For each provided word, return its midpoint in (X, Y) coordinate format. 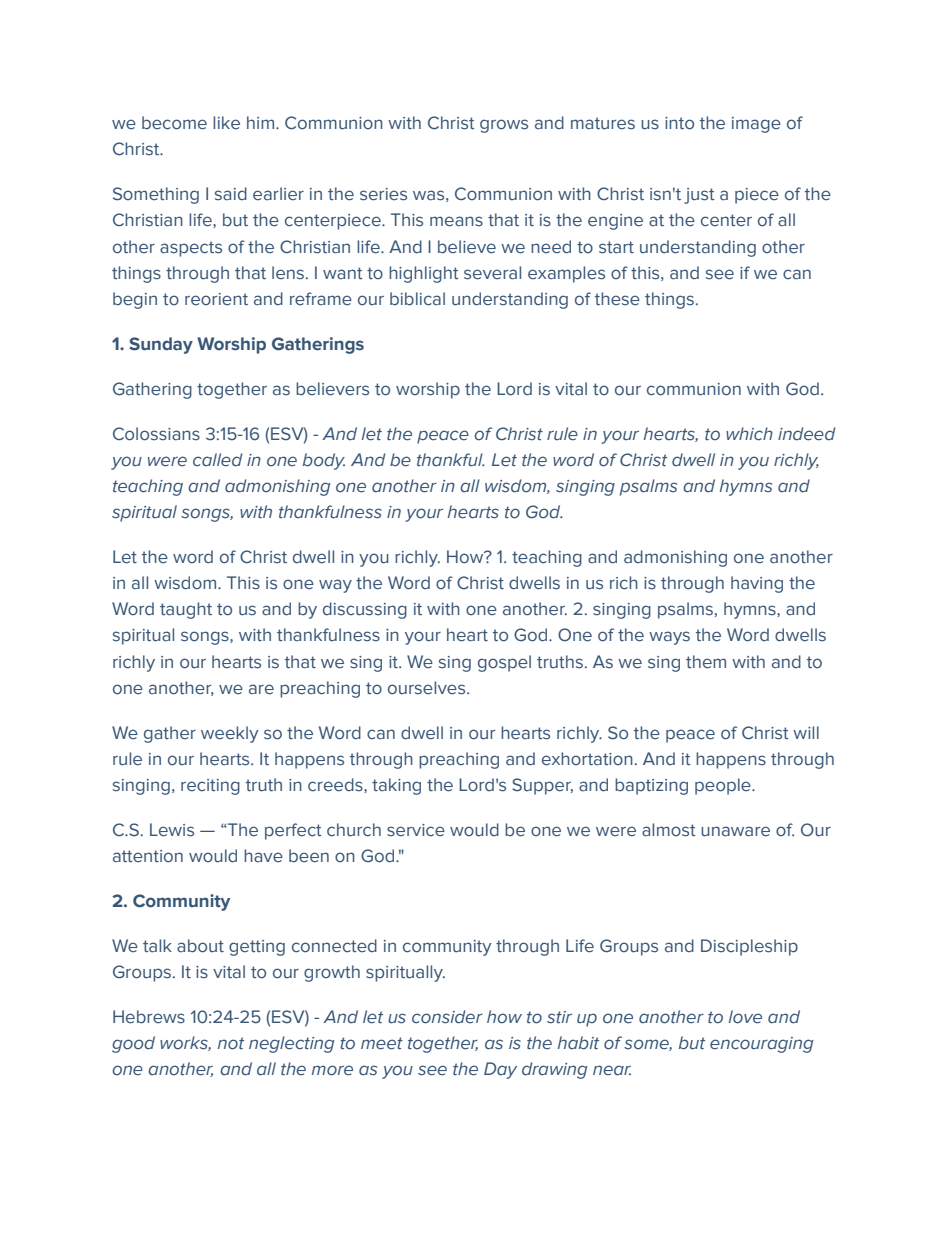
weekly (230, 734)
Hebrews (149, 1017)
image (756, 125)
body (324, 461)
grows (504, 126)
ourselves (428, 688)
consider (447, 1017)
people (724, 786)
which (749, 434)
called (218, 460)
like (226, 123)
